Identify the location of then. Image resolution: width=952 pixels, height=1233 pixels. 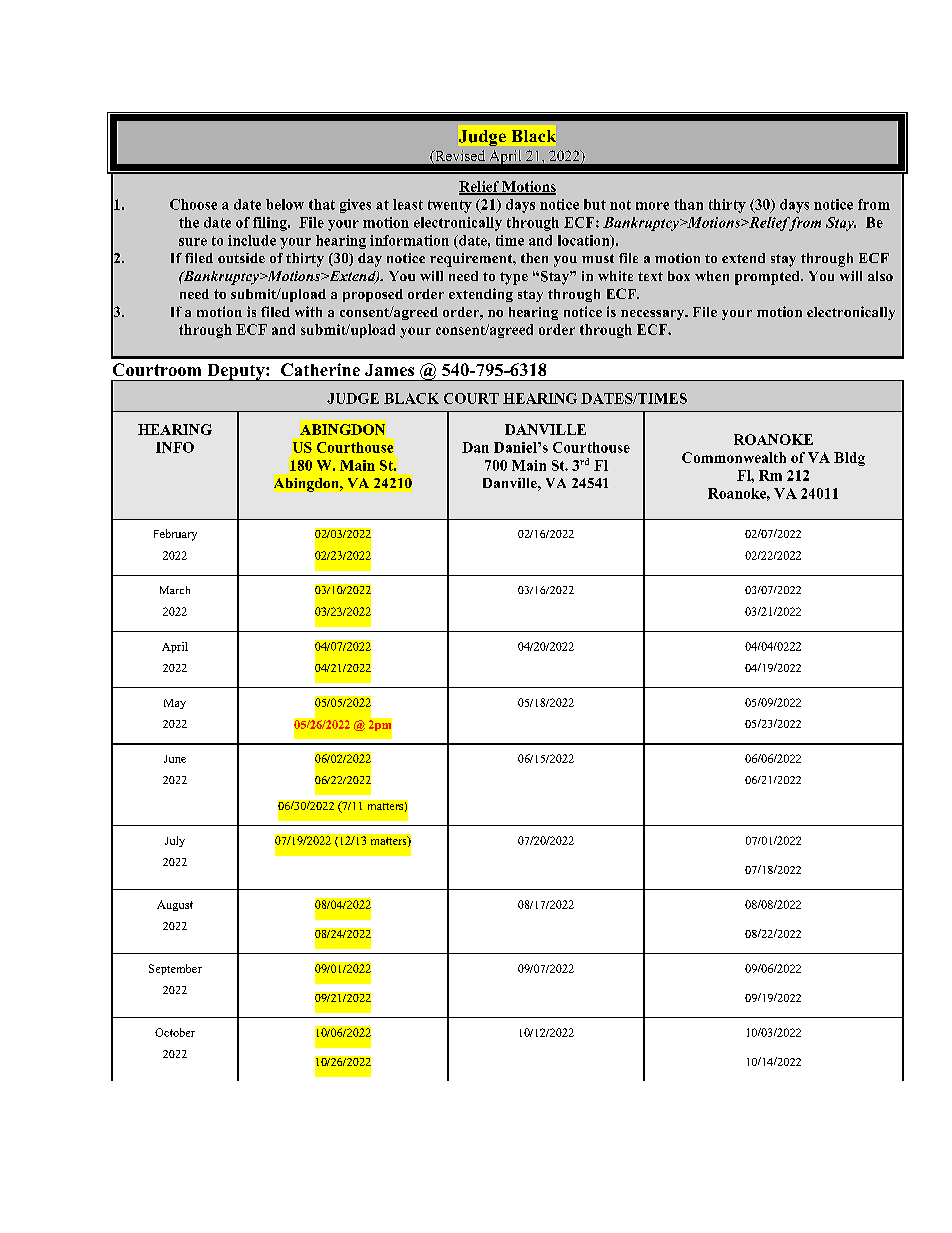
(534, 258).
